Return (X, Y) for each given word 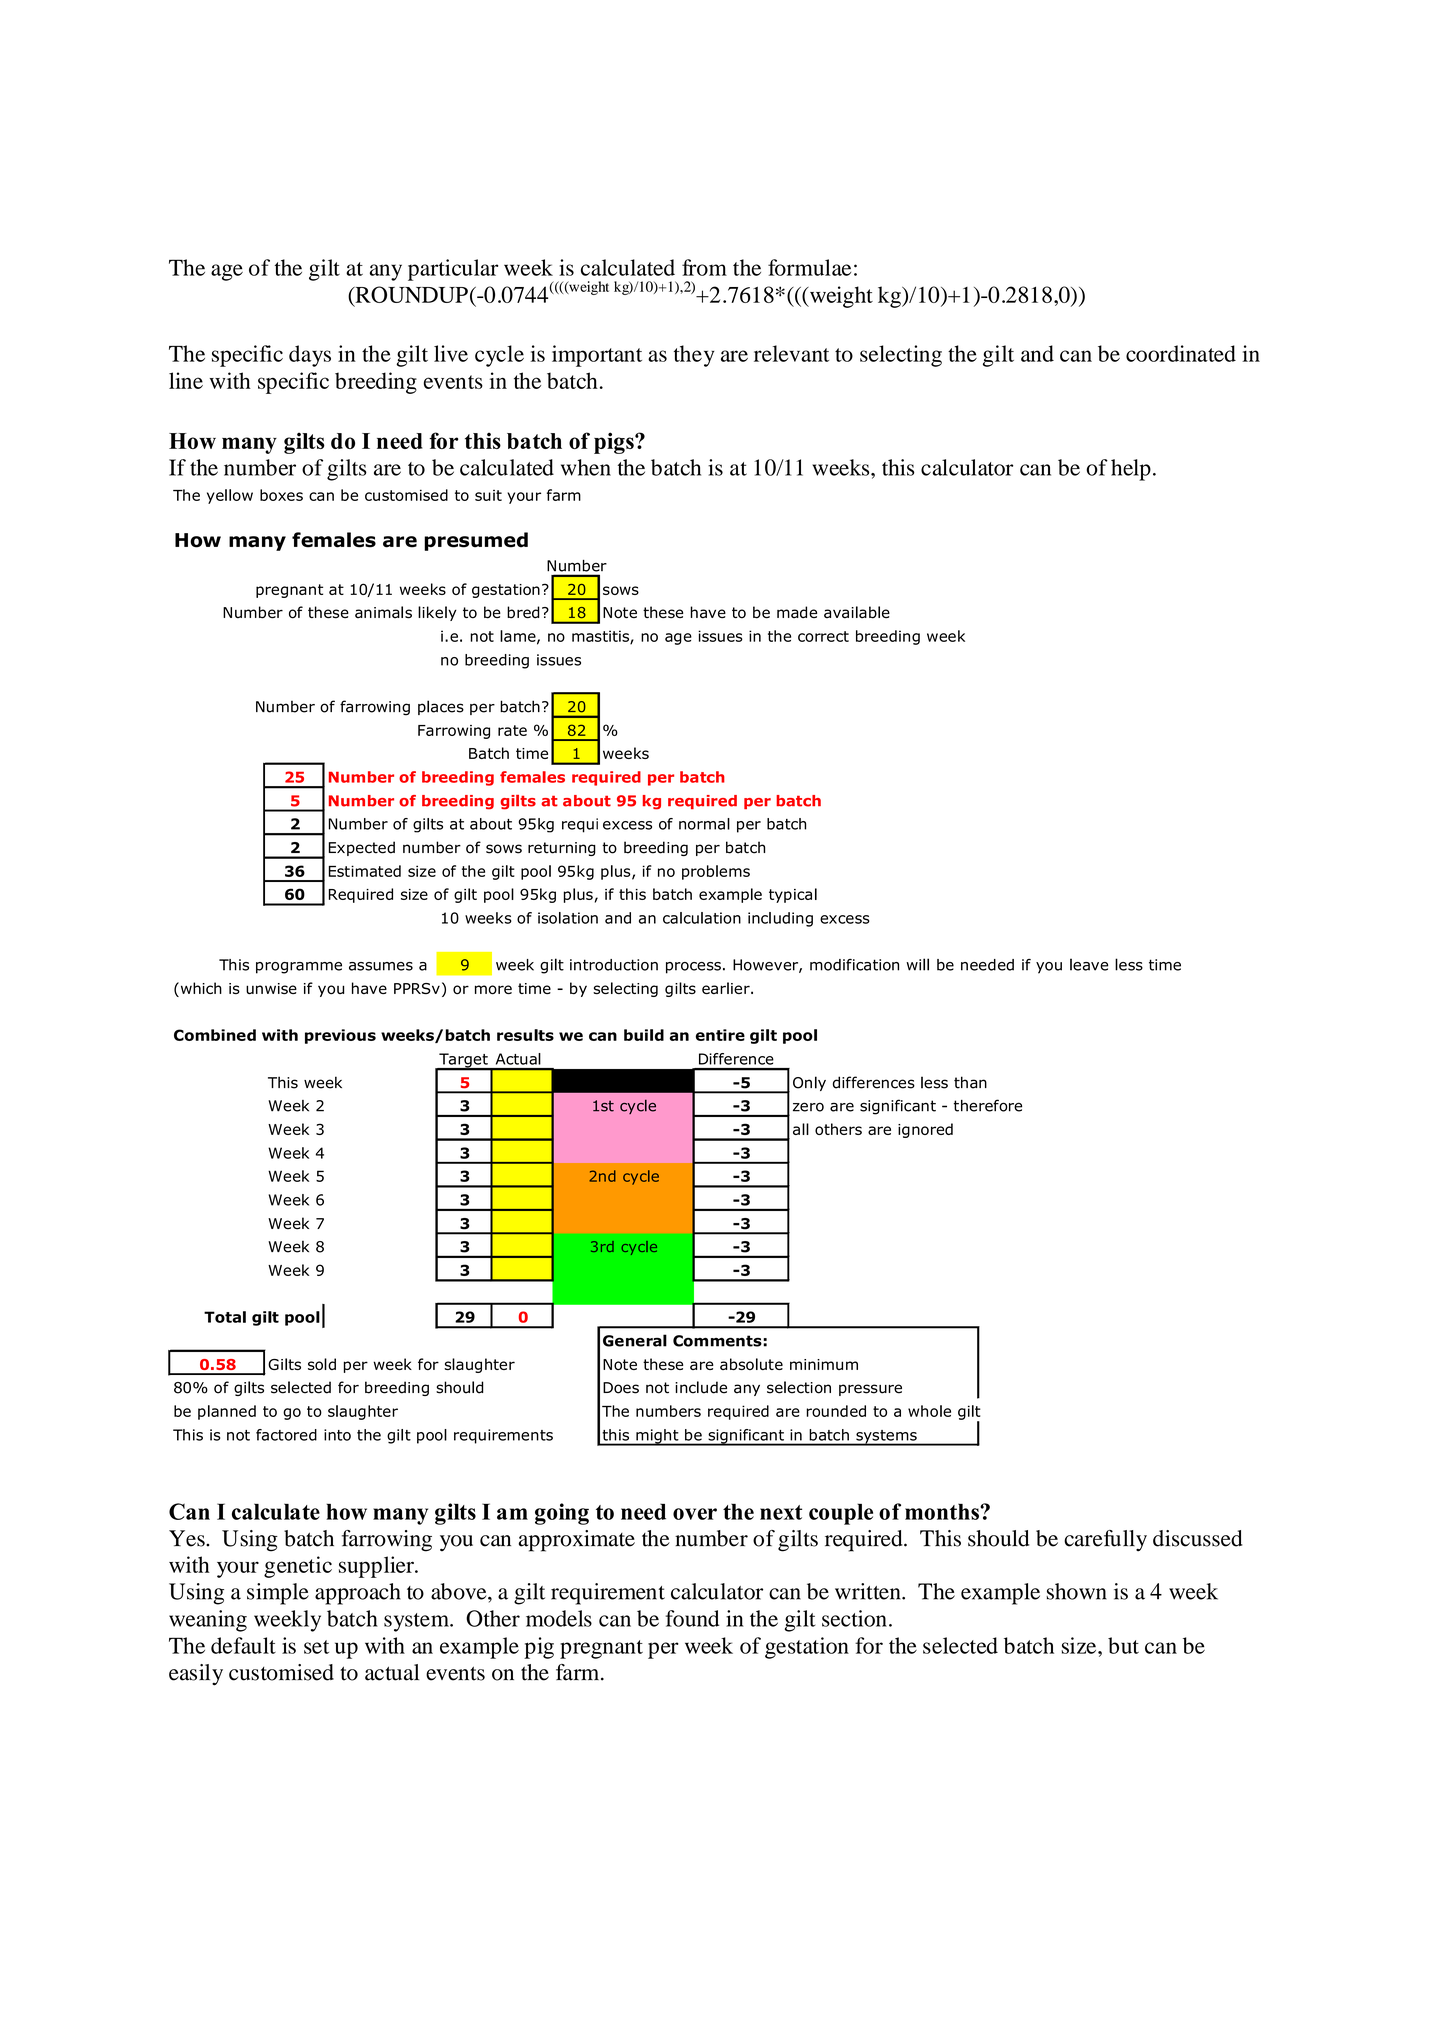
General (635, 1340)
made (797, 612)
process (693, 968)
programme (299, 968)
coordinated (1181, 353)
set (316, 1647)
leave (1089, 964)
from (704, 267)
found (693, 1618)
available (857, 612)
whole (929, 1411)
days (310, 356)
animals (383, 612)
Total (225, 1317)
